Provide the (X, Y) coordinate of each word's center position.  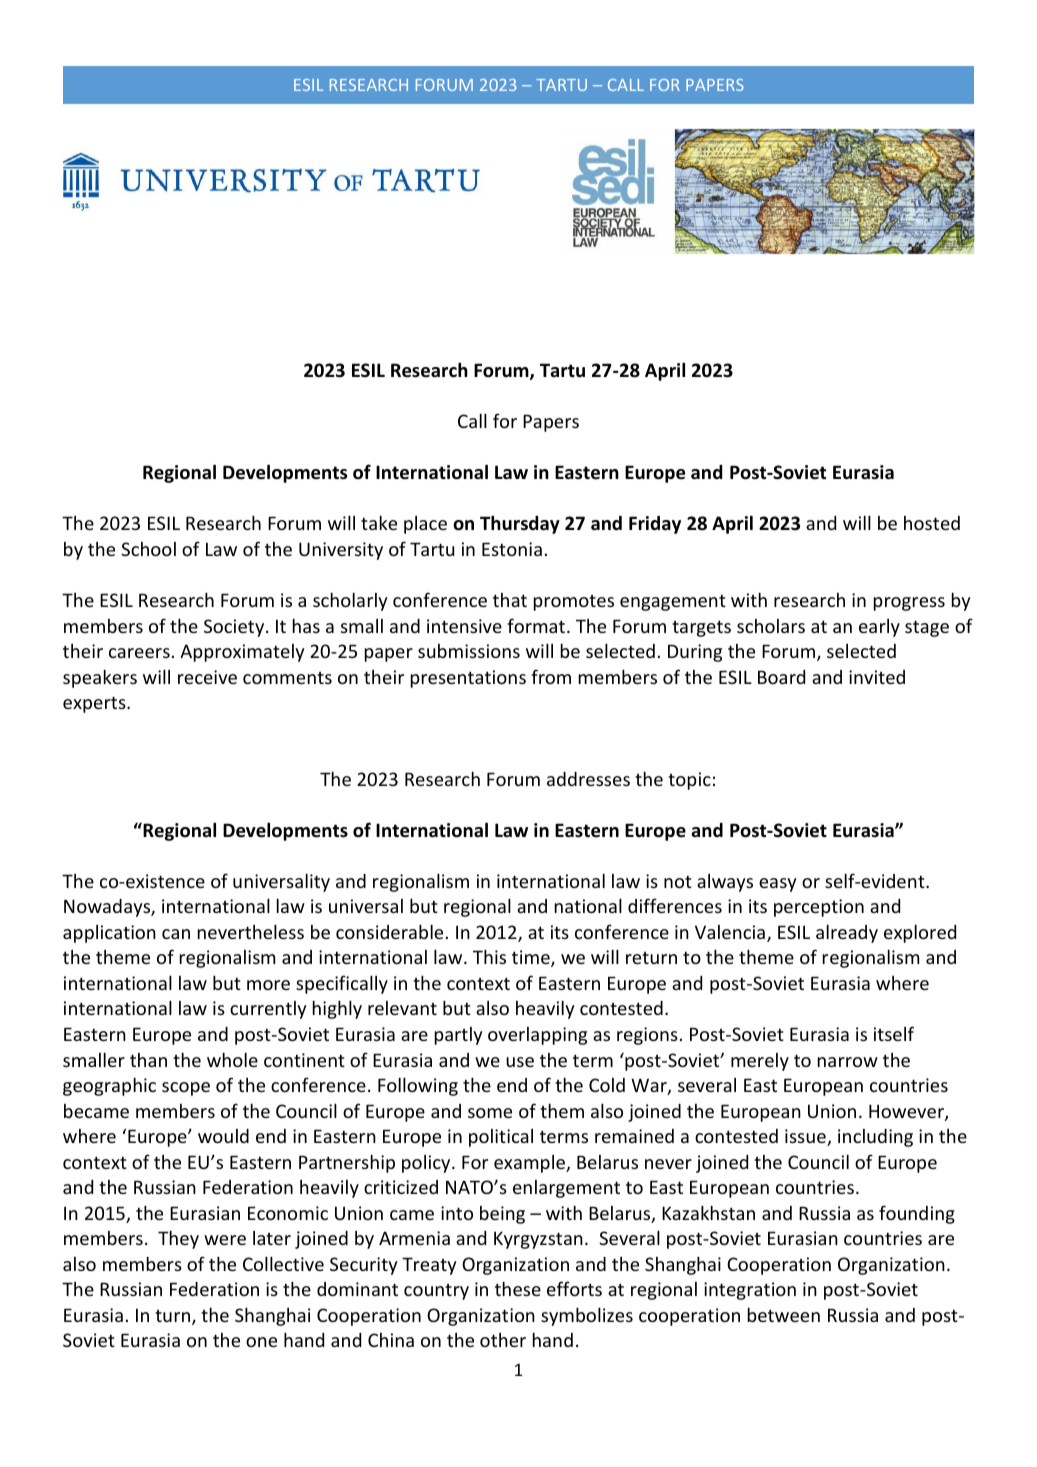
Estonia (512, 549)
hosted (932, 523)
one (261, 1342)
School (148, 549)
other (503, 1340)
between (784, 1314)
